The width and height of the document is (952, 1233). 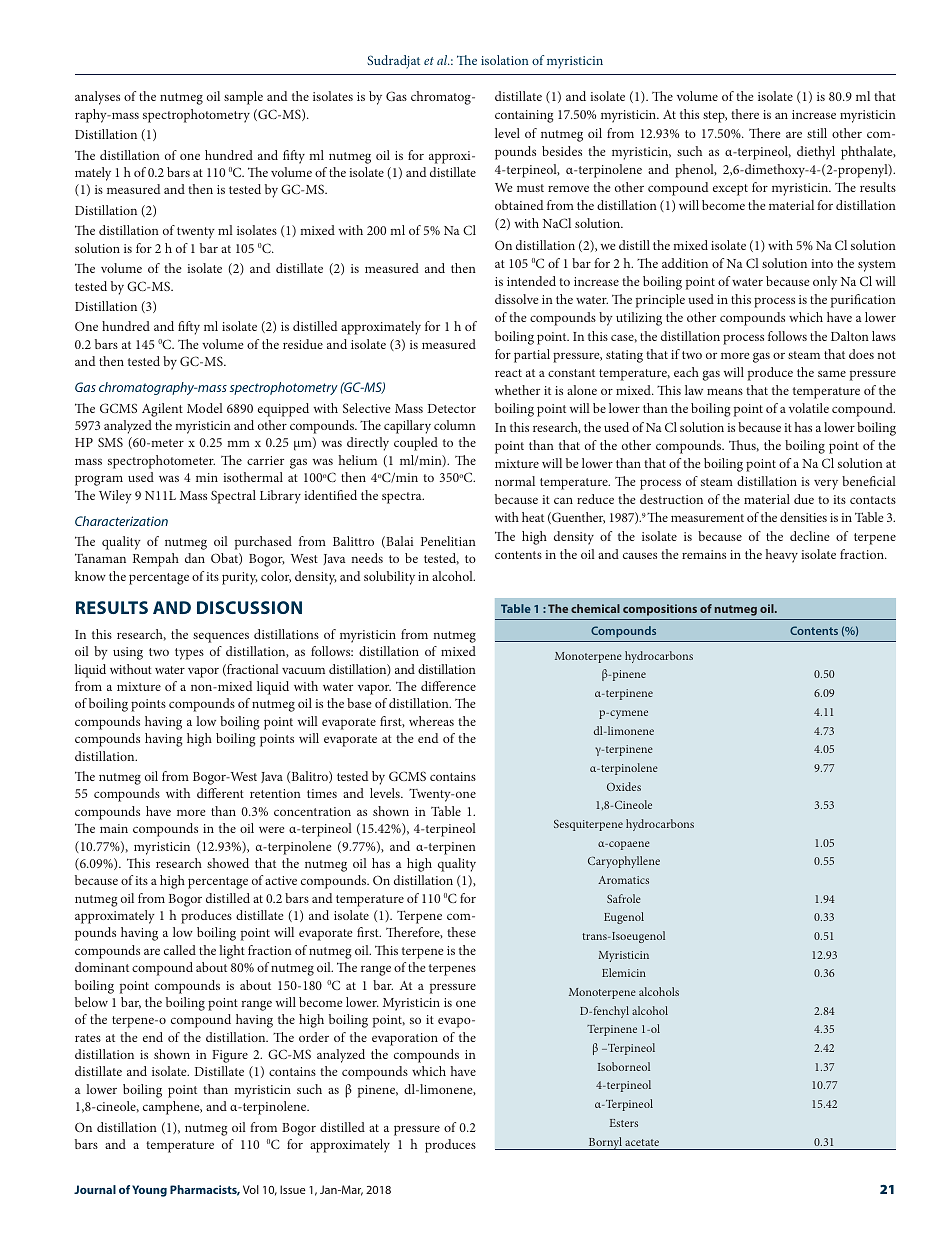 What do you see at coordinates (816, 153) in the document?
I see `diethyl` at bounding box center [816, 153].
